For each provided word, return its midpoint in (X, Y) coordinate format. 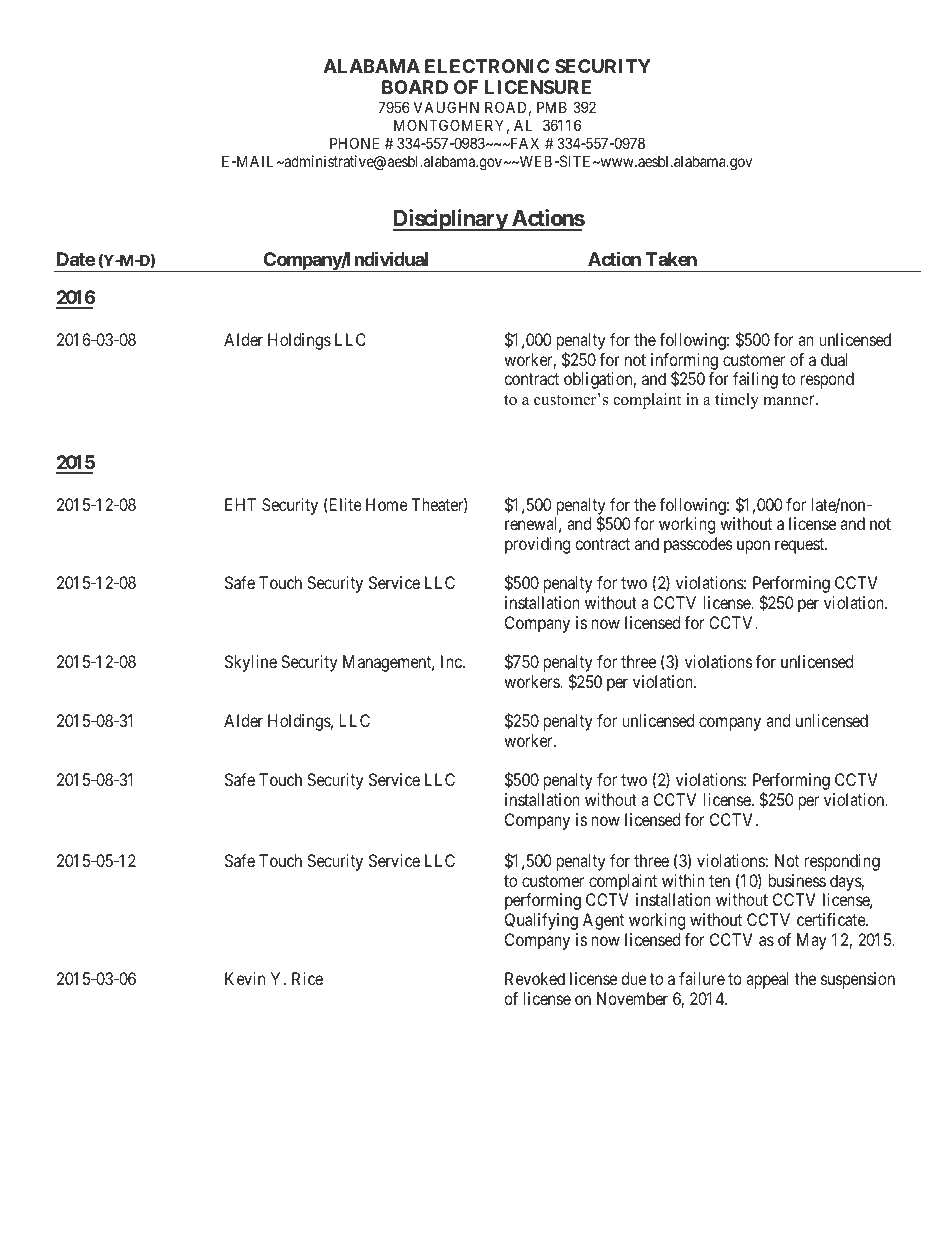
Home (387, 504)
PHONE (354, 143)
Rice (307, 978)
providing (537, 545)
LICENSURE (538, 87)
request (801, 546)
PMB (552, 107)
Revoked (535, 978)
